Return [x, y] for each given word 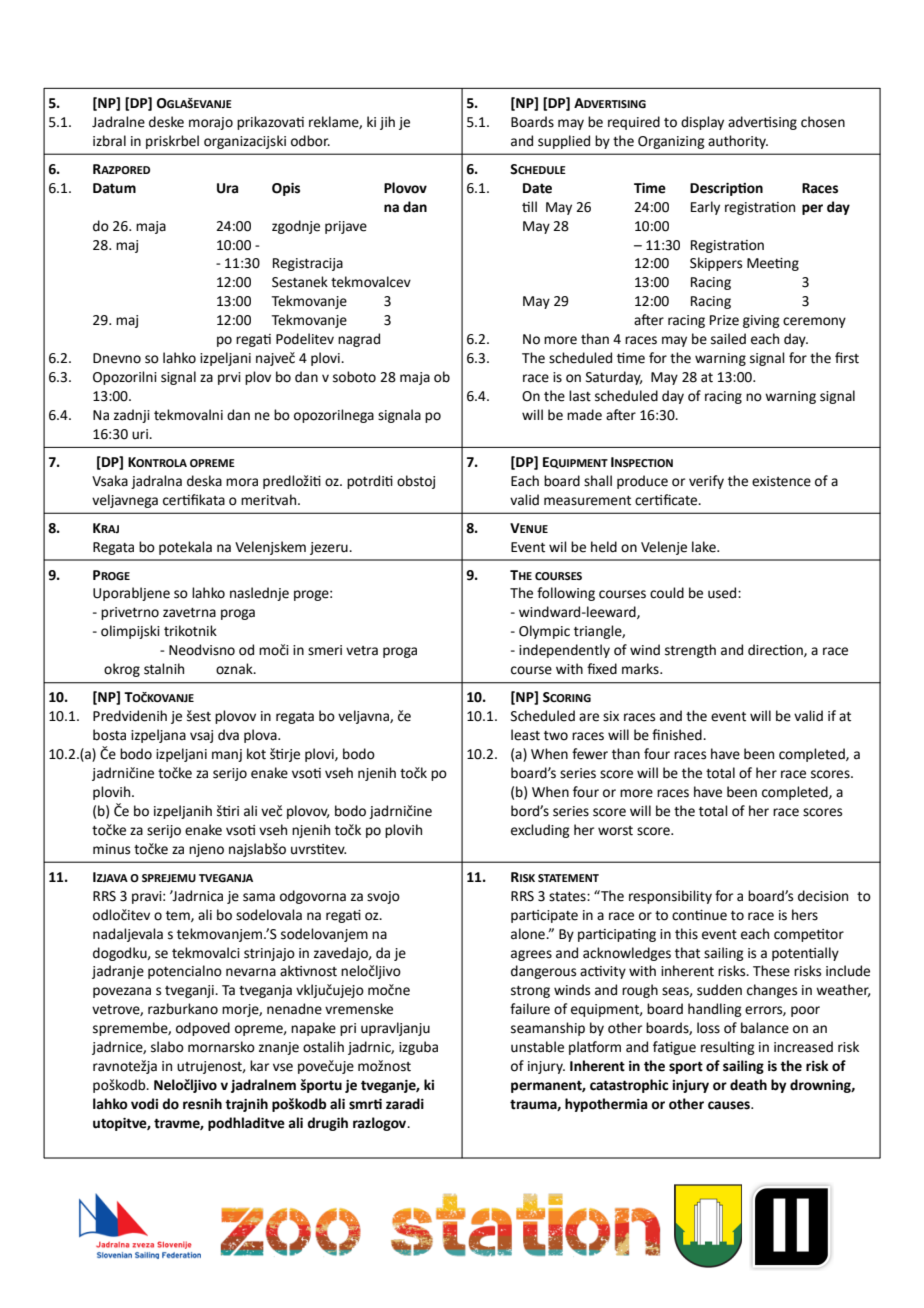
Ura [227, 188]
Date [537, 188]
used [723, 593]
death [748, 1085]
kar [259, 1066]
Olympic [544, 632]
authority [738, 142]
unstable [537, 1047]
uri [141, 434]
